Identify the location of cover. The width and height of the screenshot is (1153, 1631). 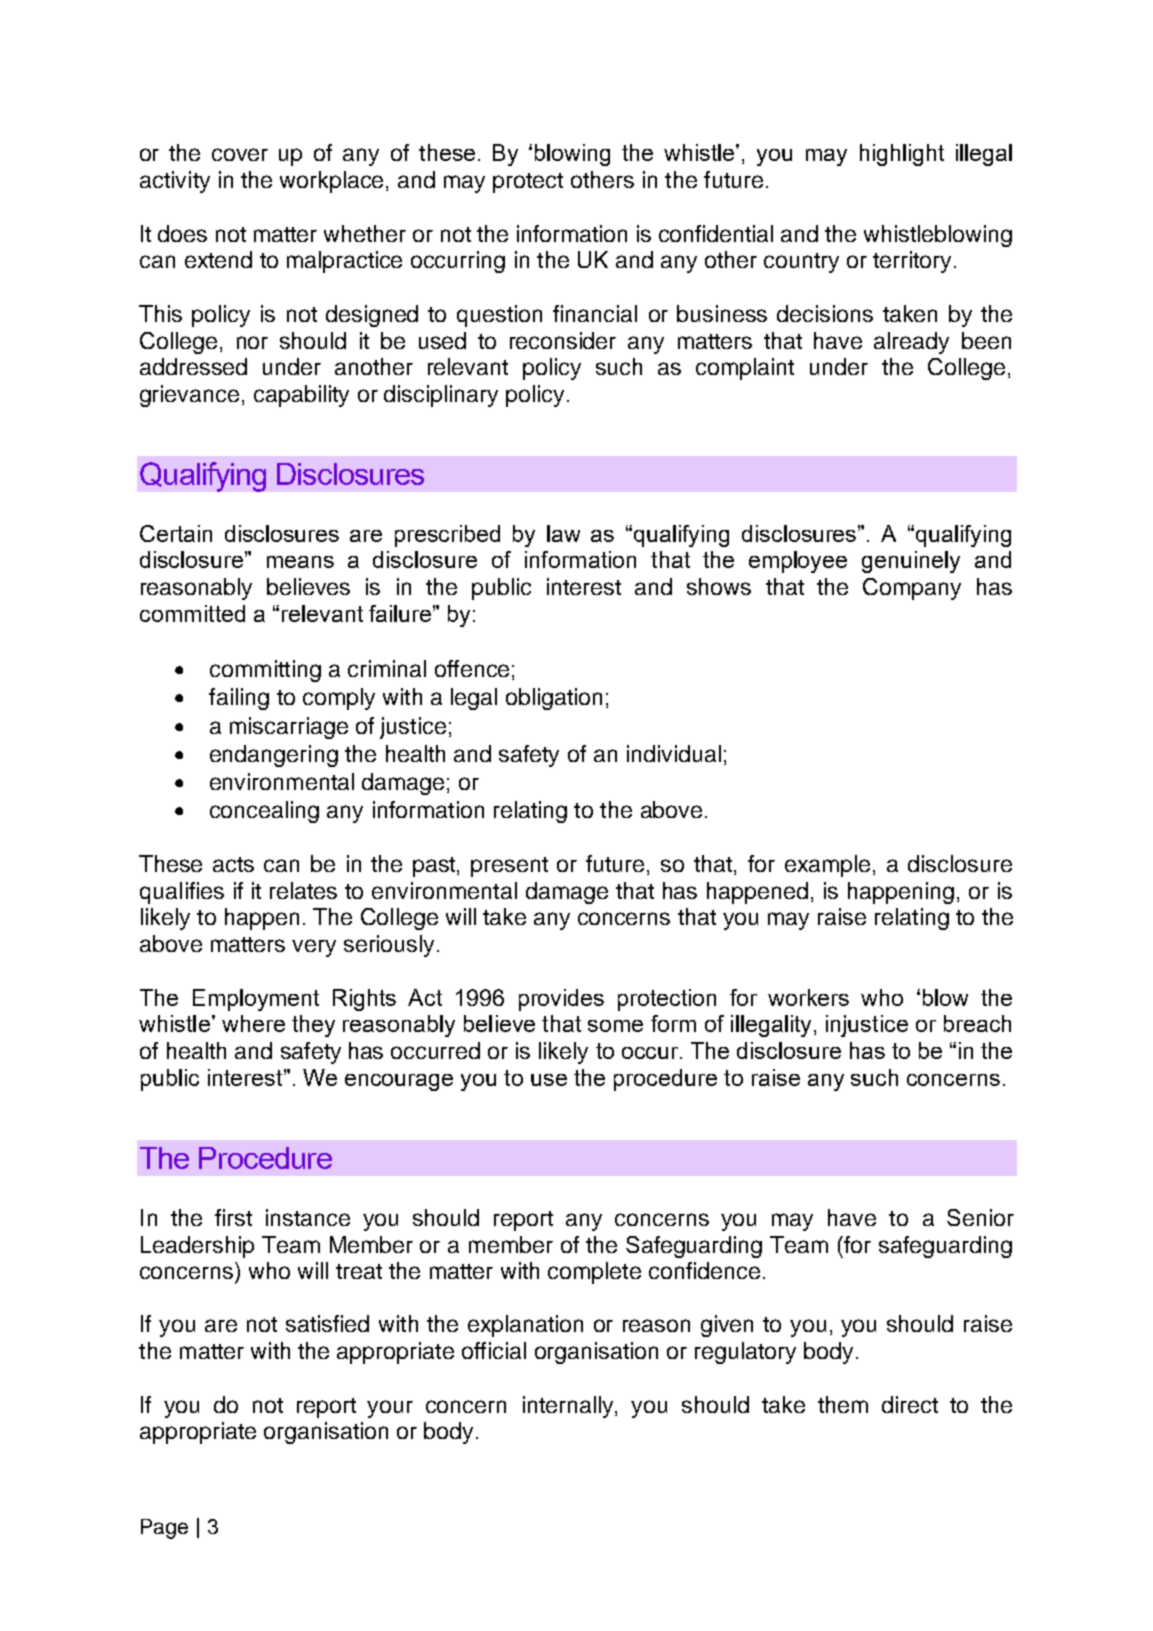
(240, 154).
